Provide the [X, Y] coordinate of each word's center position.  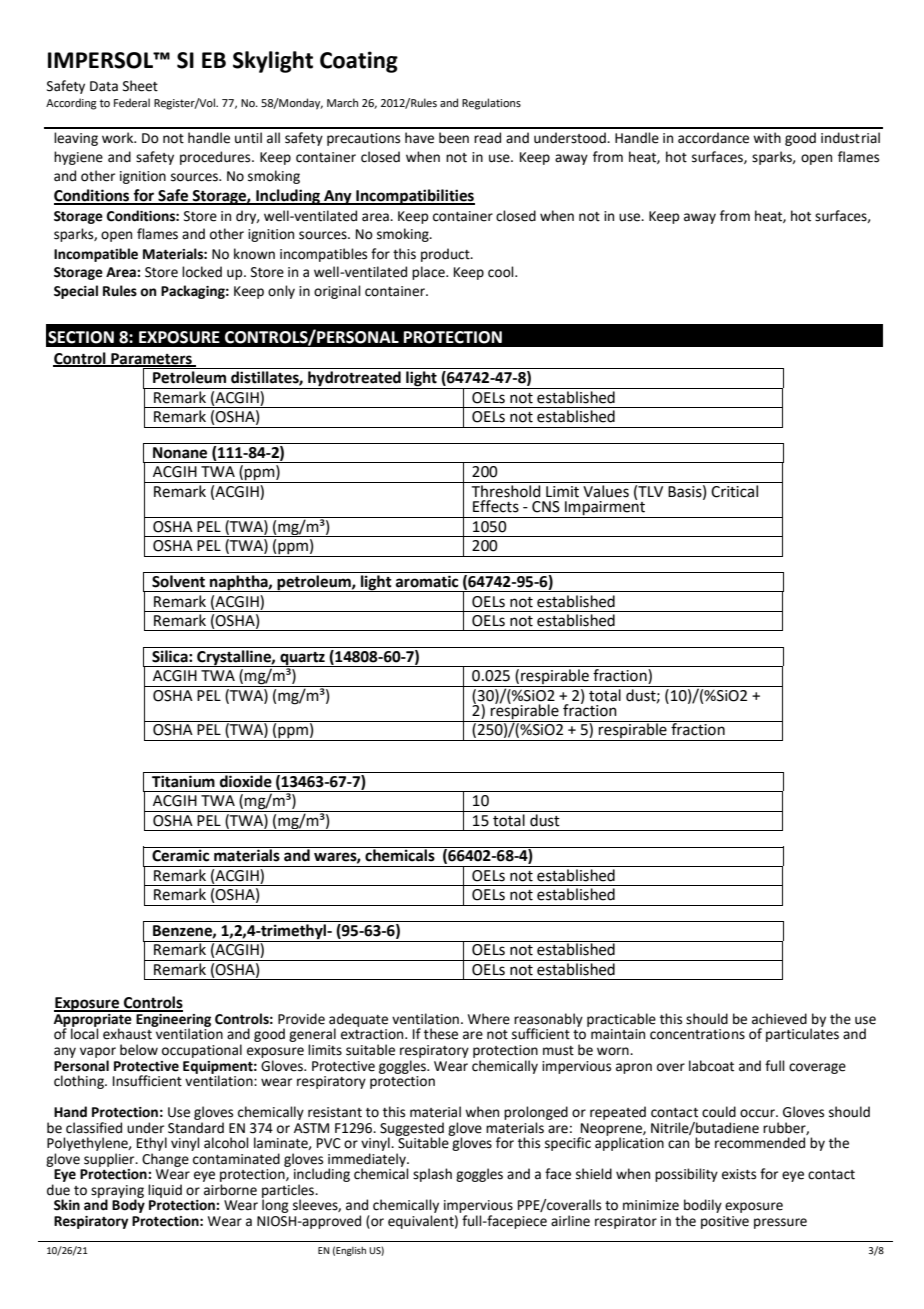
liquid [165, 1191]
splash [432, 1175]
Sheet [140, 86]
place [429, 273]
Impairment [605, 508]
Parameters [151, 360]
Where [489, 1019]
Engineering [172, 1020]
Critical [734, 491]
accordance [713, 138]
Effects [496, 506]
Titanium [183, 781]
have [419, 138]
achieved [779, 1019]
